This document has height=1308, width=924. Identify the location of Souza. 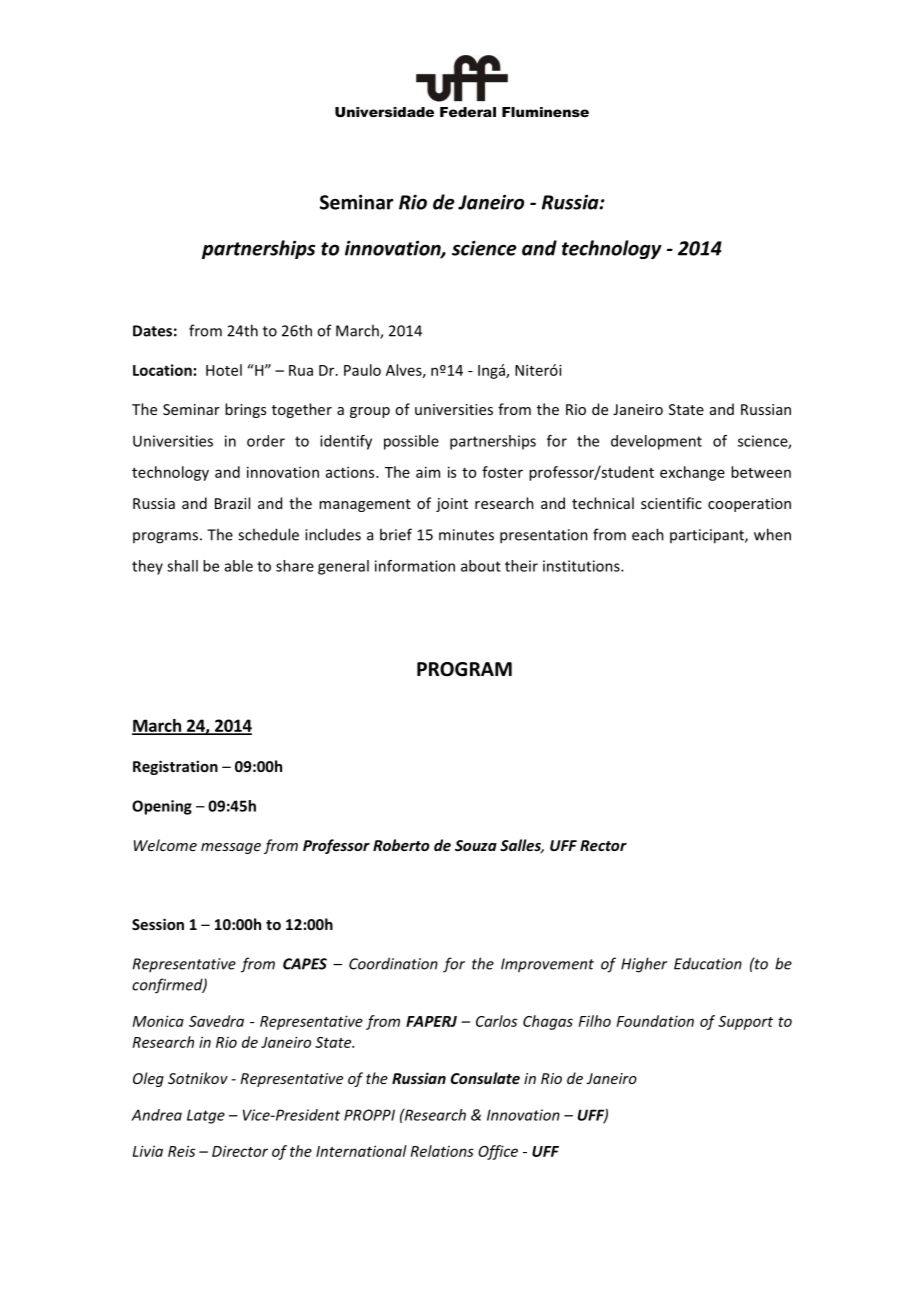
(476, 845).
